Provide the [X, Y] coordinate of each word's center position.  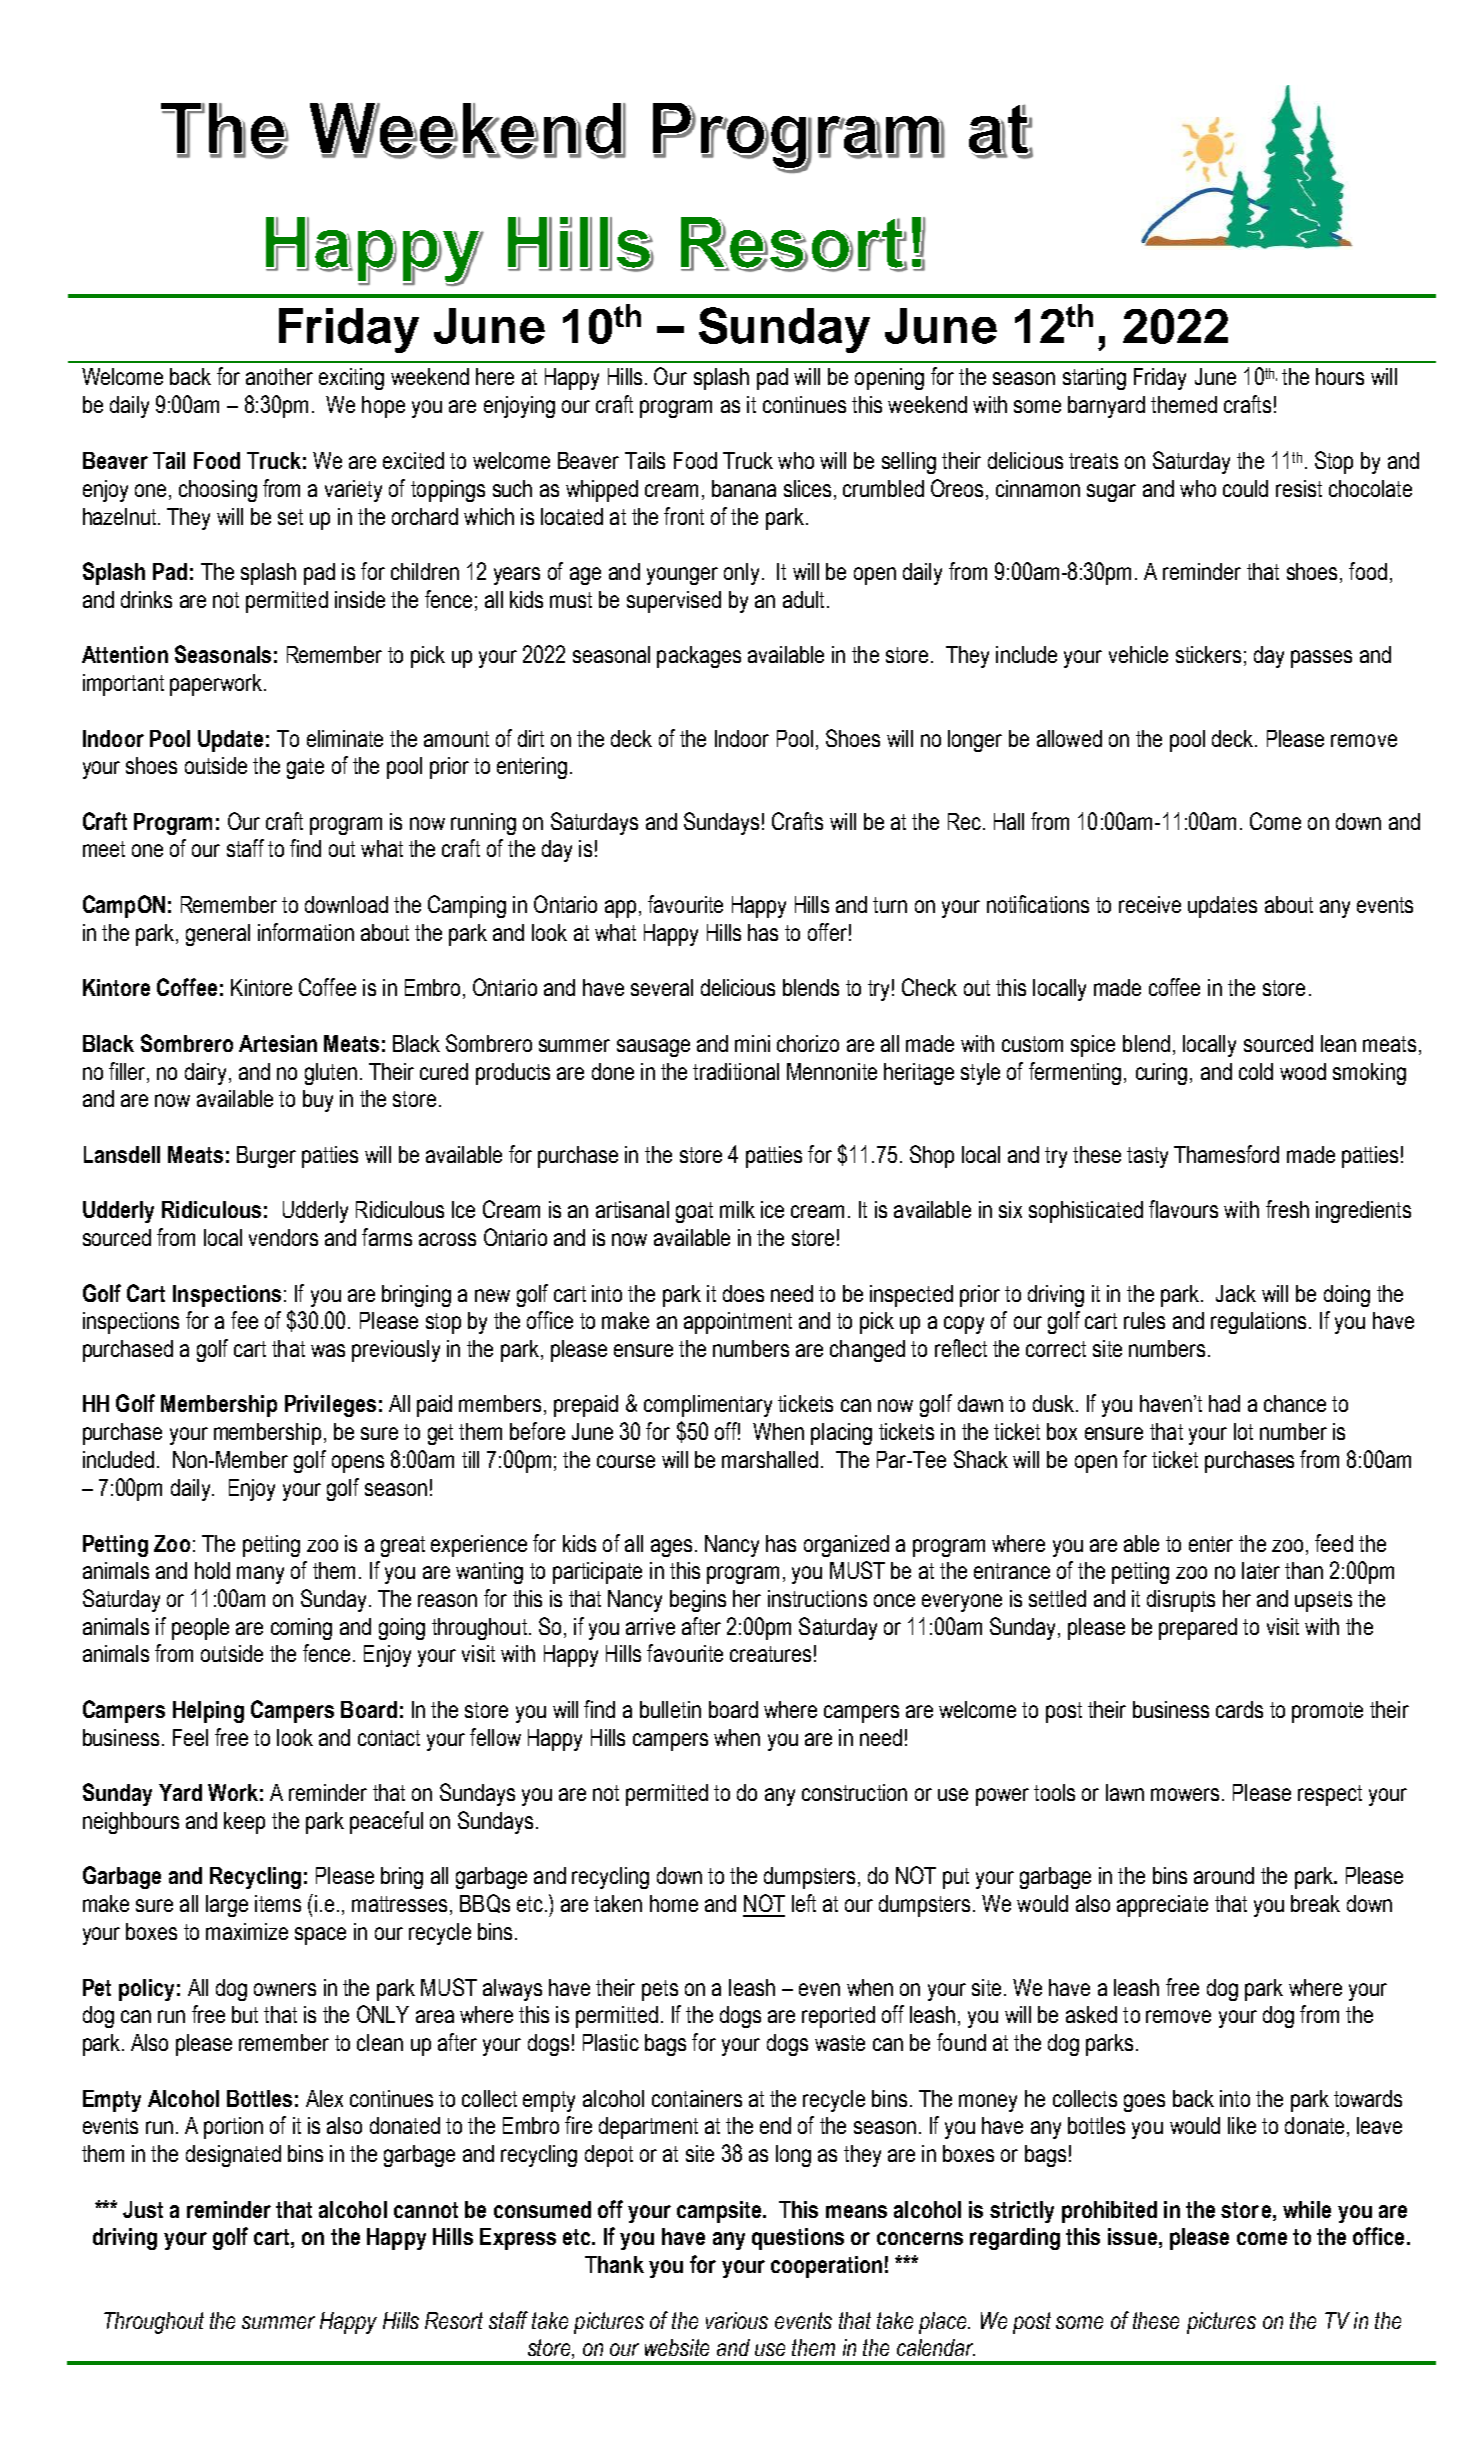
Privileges [330, 1406]
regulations [1258, 1323]
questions [798, 2239]
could [1245, 488]
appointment [738, 1323]
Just [143, 2209]
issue [1132, 2236]
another [279, 376]
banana [744, 488]
